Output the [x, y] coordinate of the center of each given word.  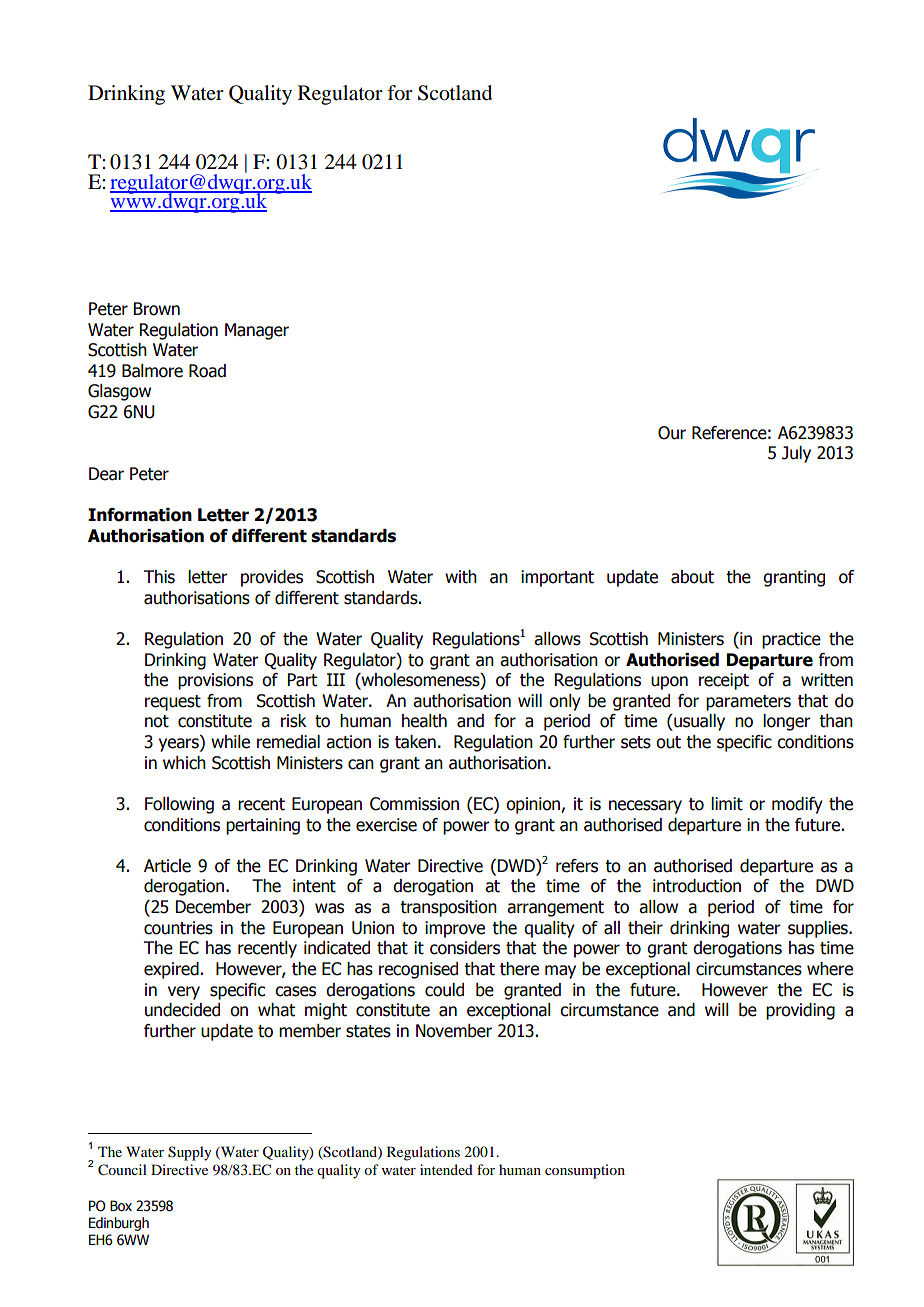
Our [672, 433]
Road [207, 371]
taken [415, 742]
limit [727, 804]
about [692, 577]
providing [800, 1011]
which [184, 763]
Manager [257, 331]
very [184, 993]
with [461, 577]
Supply [189, 1153]
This [159, 577]
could [444, 990]
